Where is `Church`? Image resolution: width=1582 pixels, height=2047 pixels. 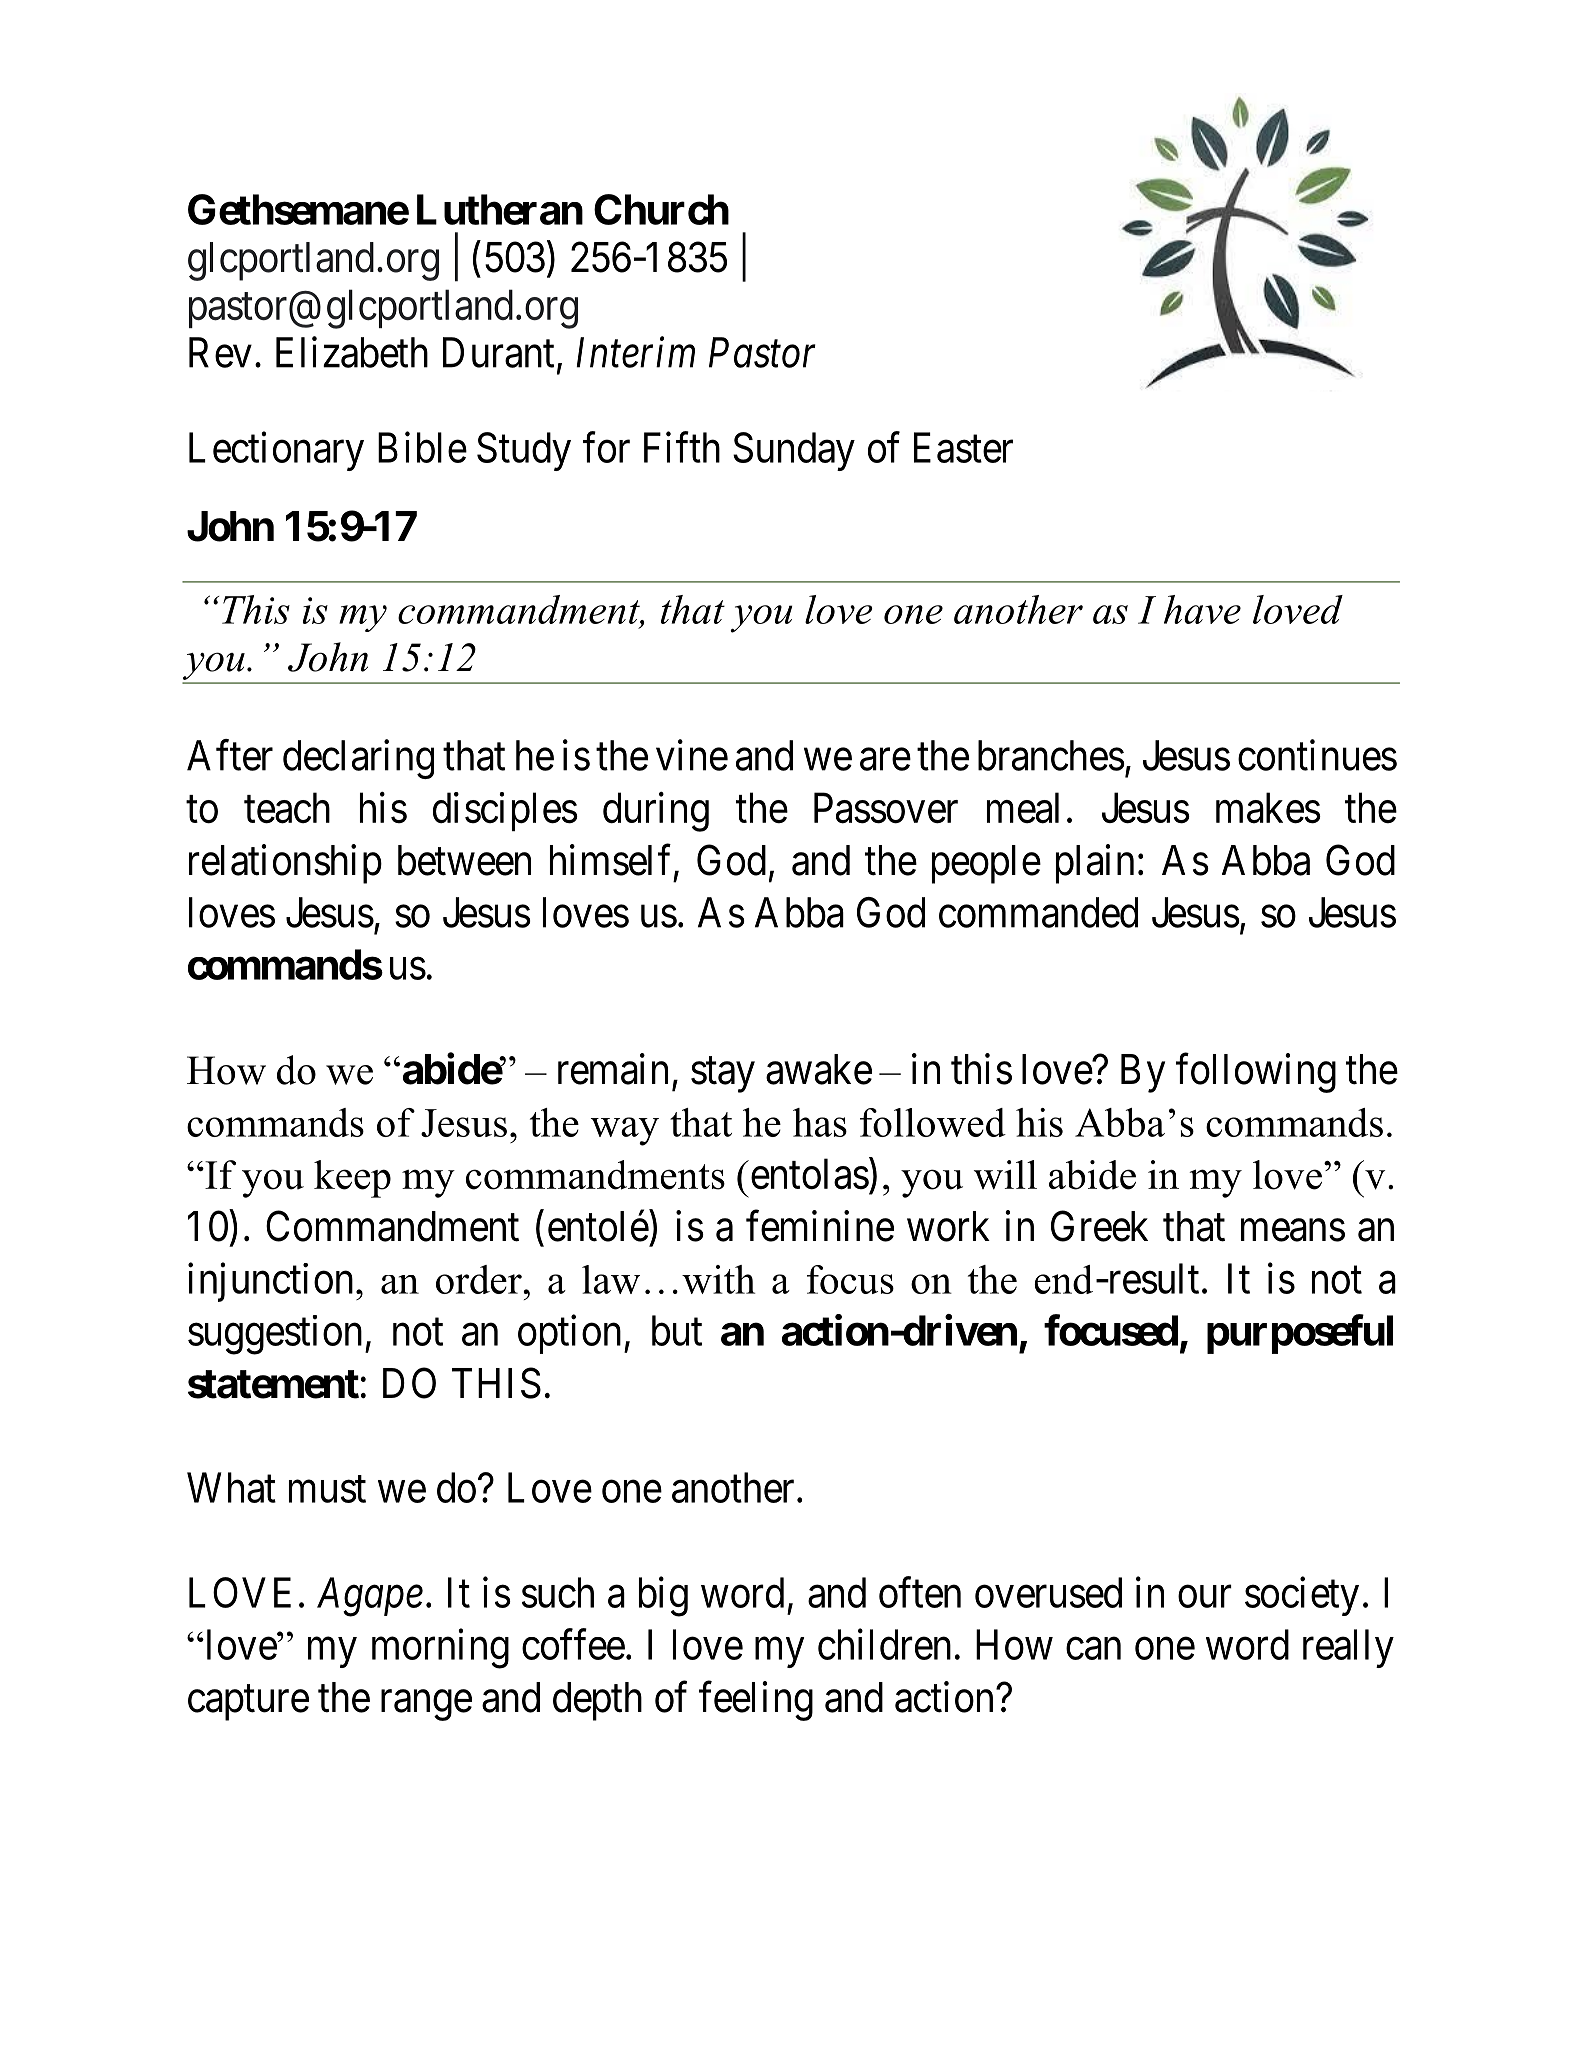 Church is located at coordinates (661, 209).
